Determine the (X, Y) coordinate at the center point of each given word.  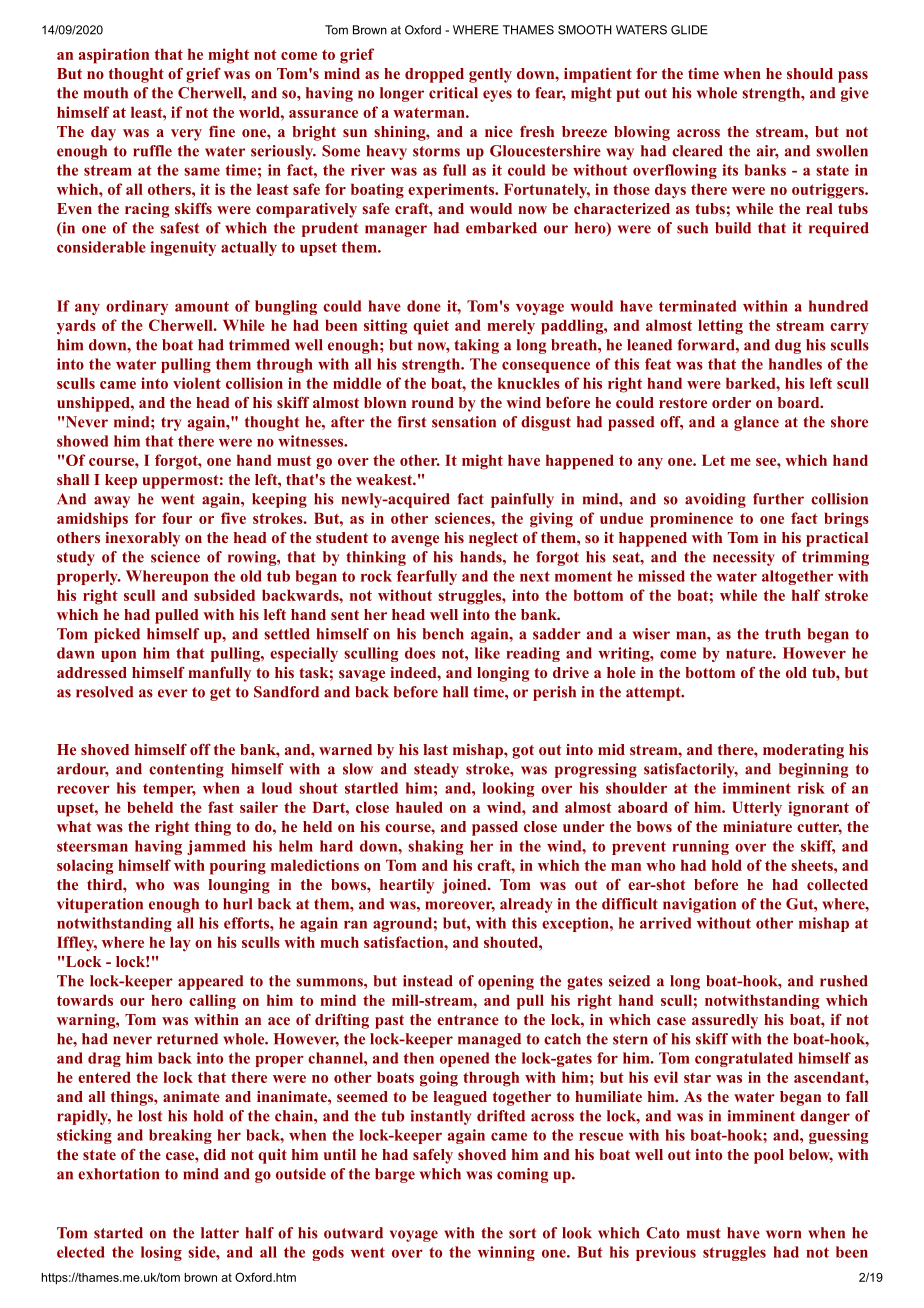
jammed (216, 847)
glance (756, 423)
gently (490, 75)
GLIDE (689, 30)
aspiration (114, 56)
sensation (464, 422)
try (171, 424)
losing (161, 1253)
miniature (757, 826)
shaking (435, 847)
